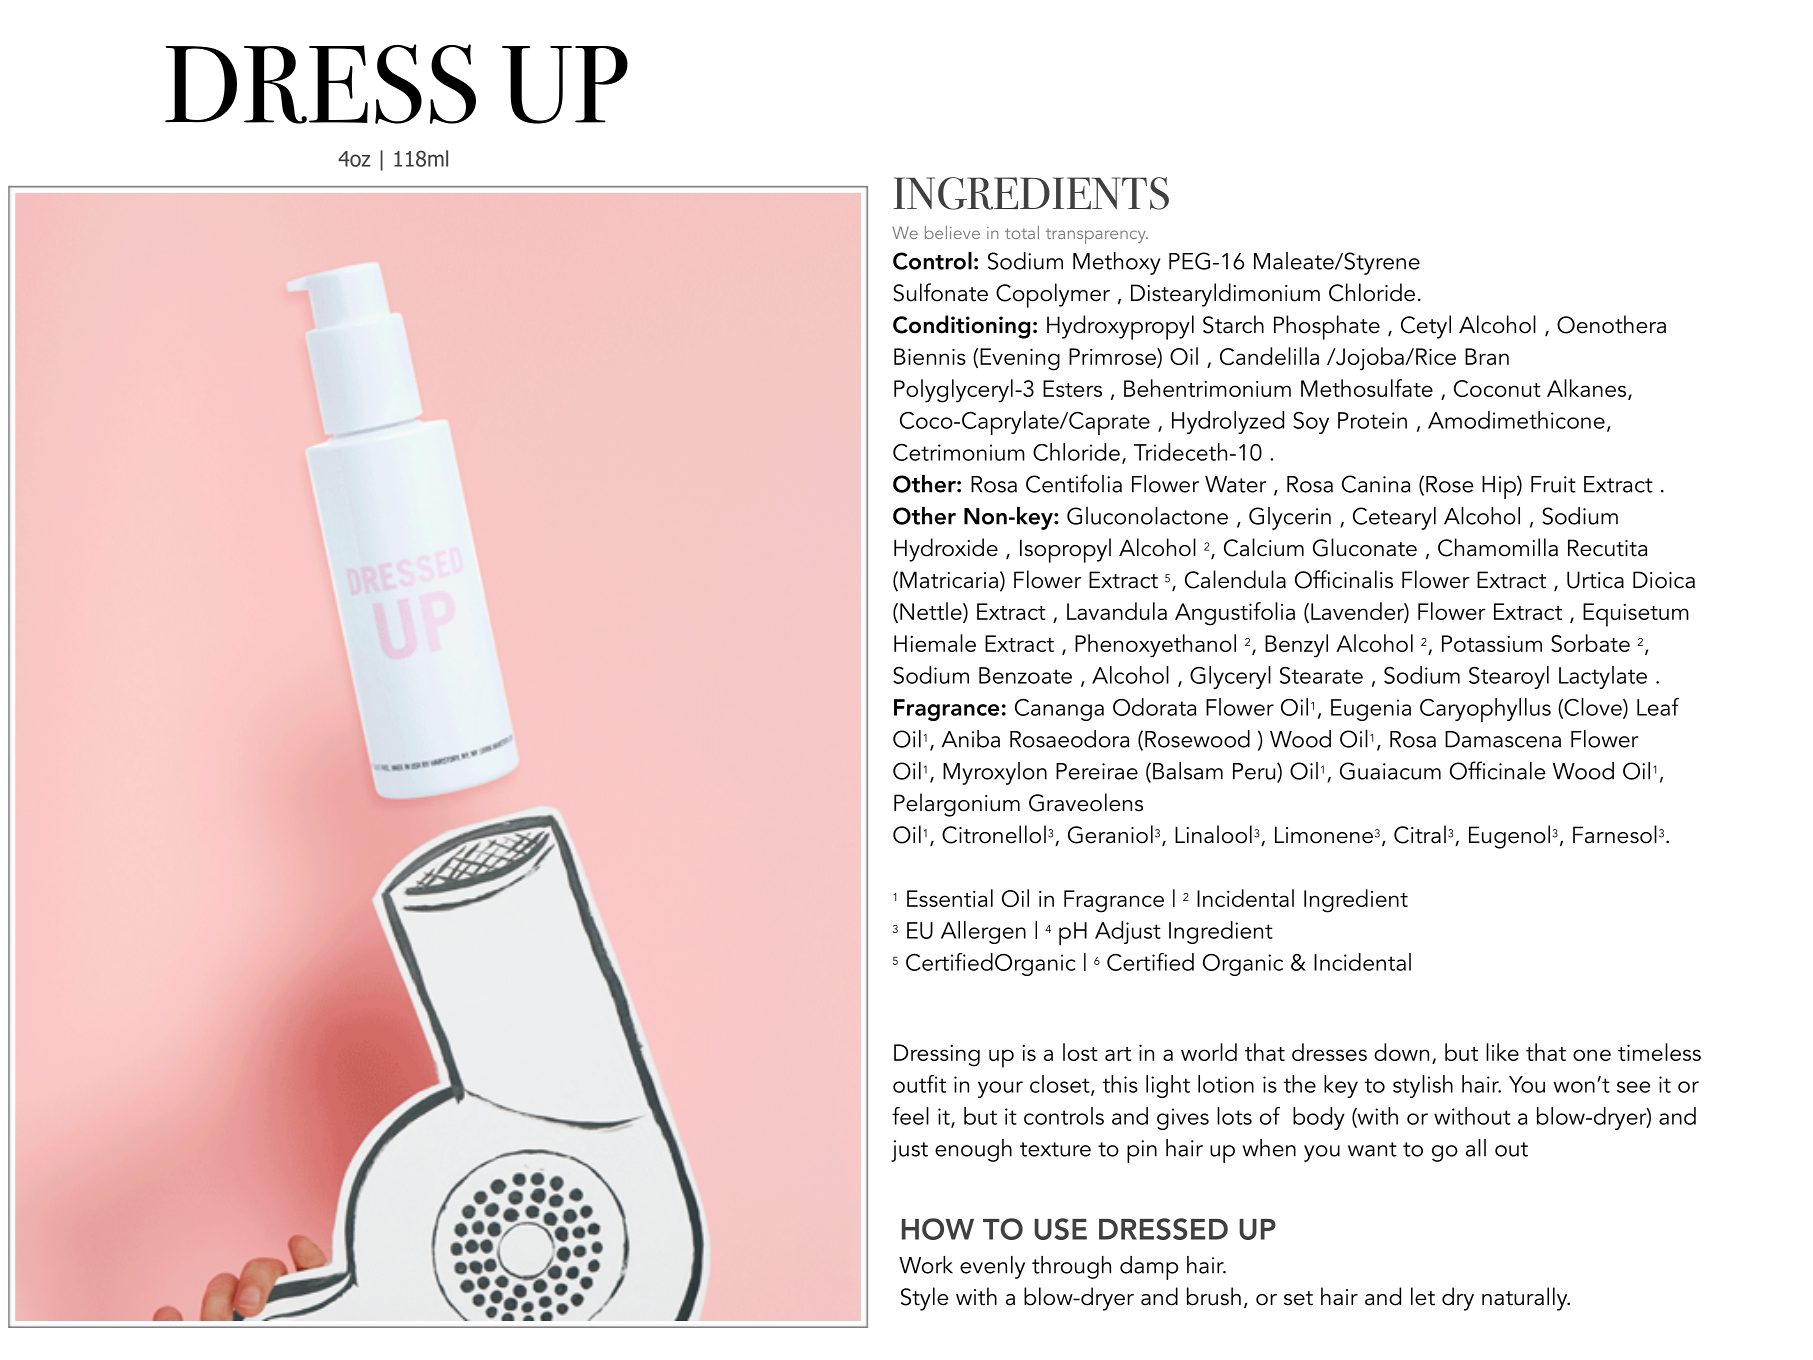  What do you see at coordinates (1497, 770) in the screenshot?
I see `Officinale` at bounding box center [1497, 770].
